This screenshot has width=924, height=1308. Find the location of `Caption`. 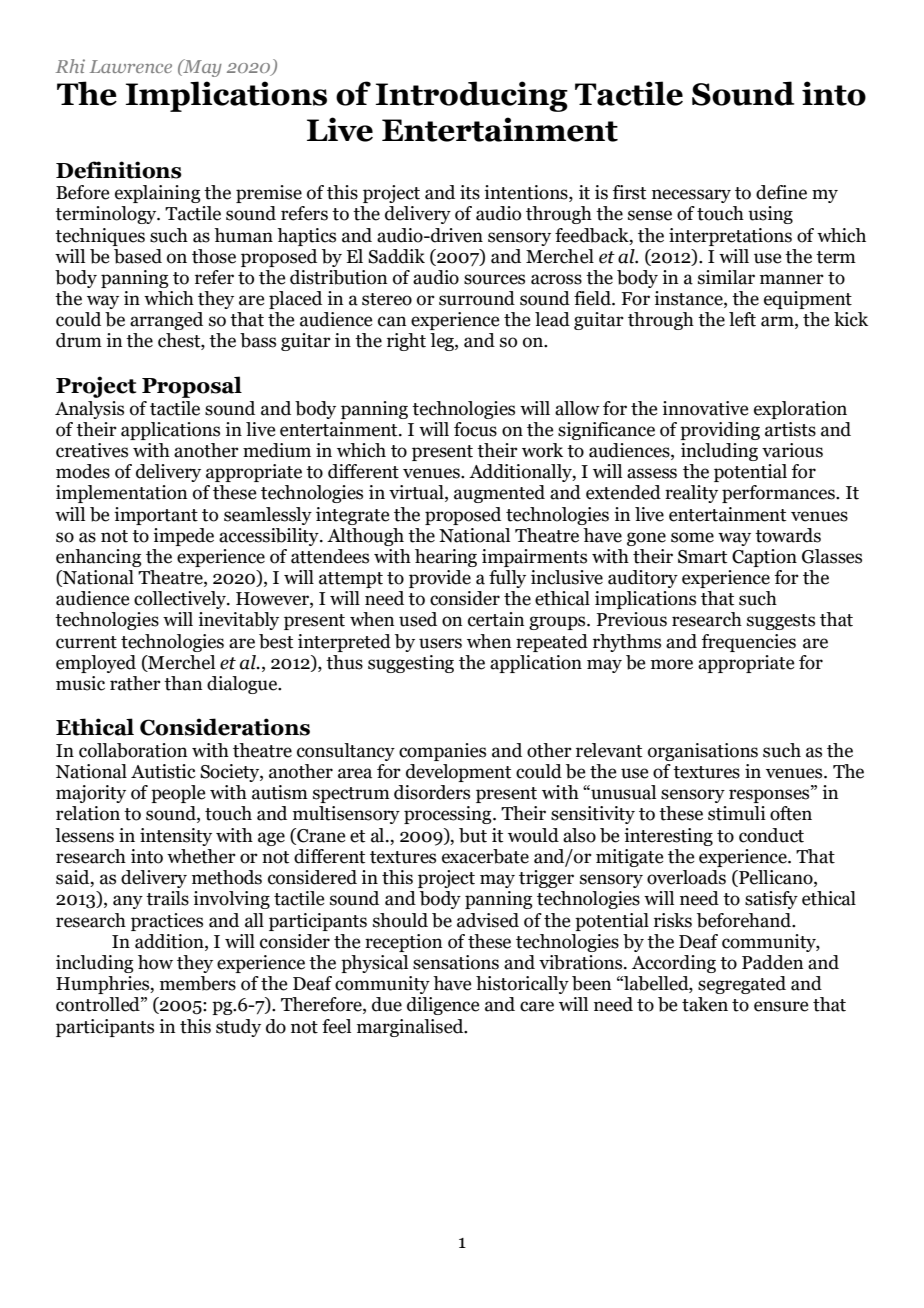

Caption is located at coordinates (764, 558).
